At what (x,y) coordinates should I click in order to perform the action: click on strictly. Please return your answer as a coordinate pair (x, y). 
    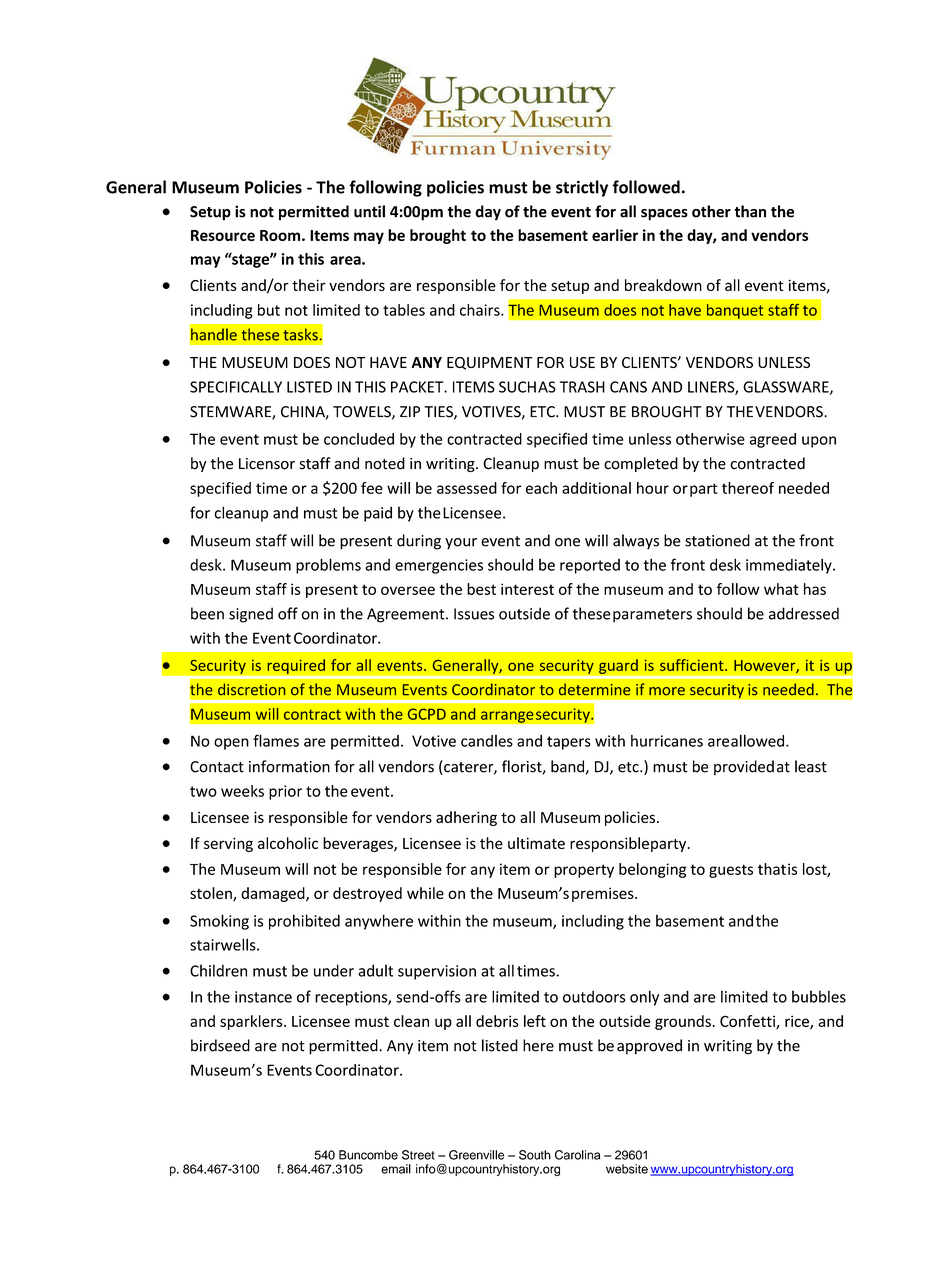
    Looking at the image, I should click on (582, 188).
